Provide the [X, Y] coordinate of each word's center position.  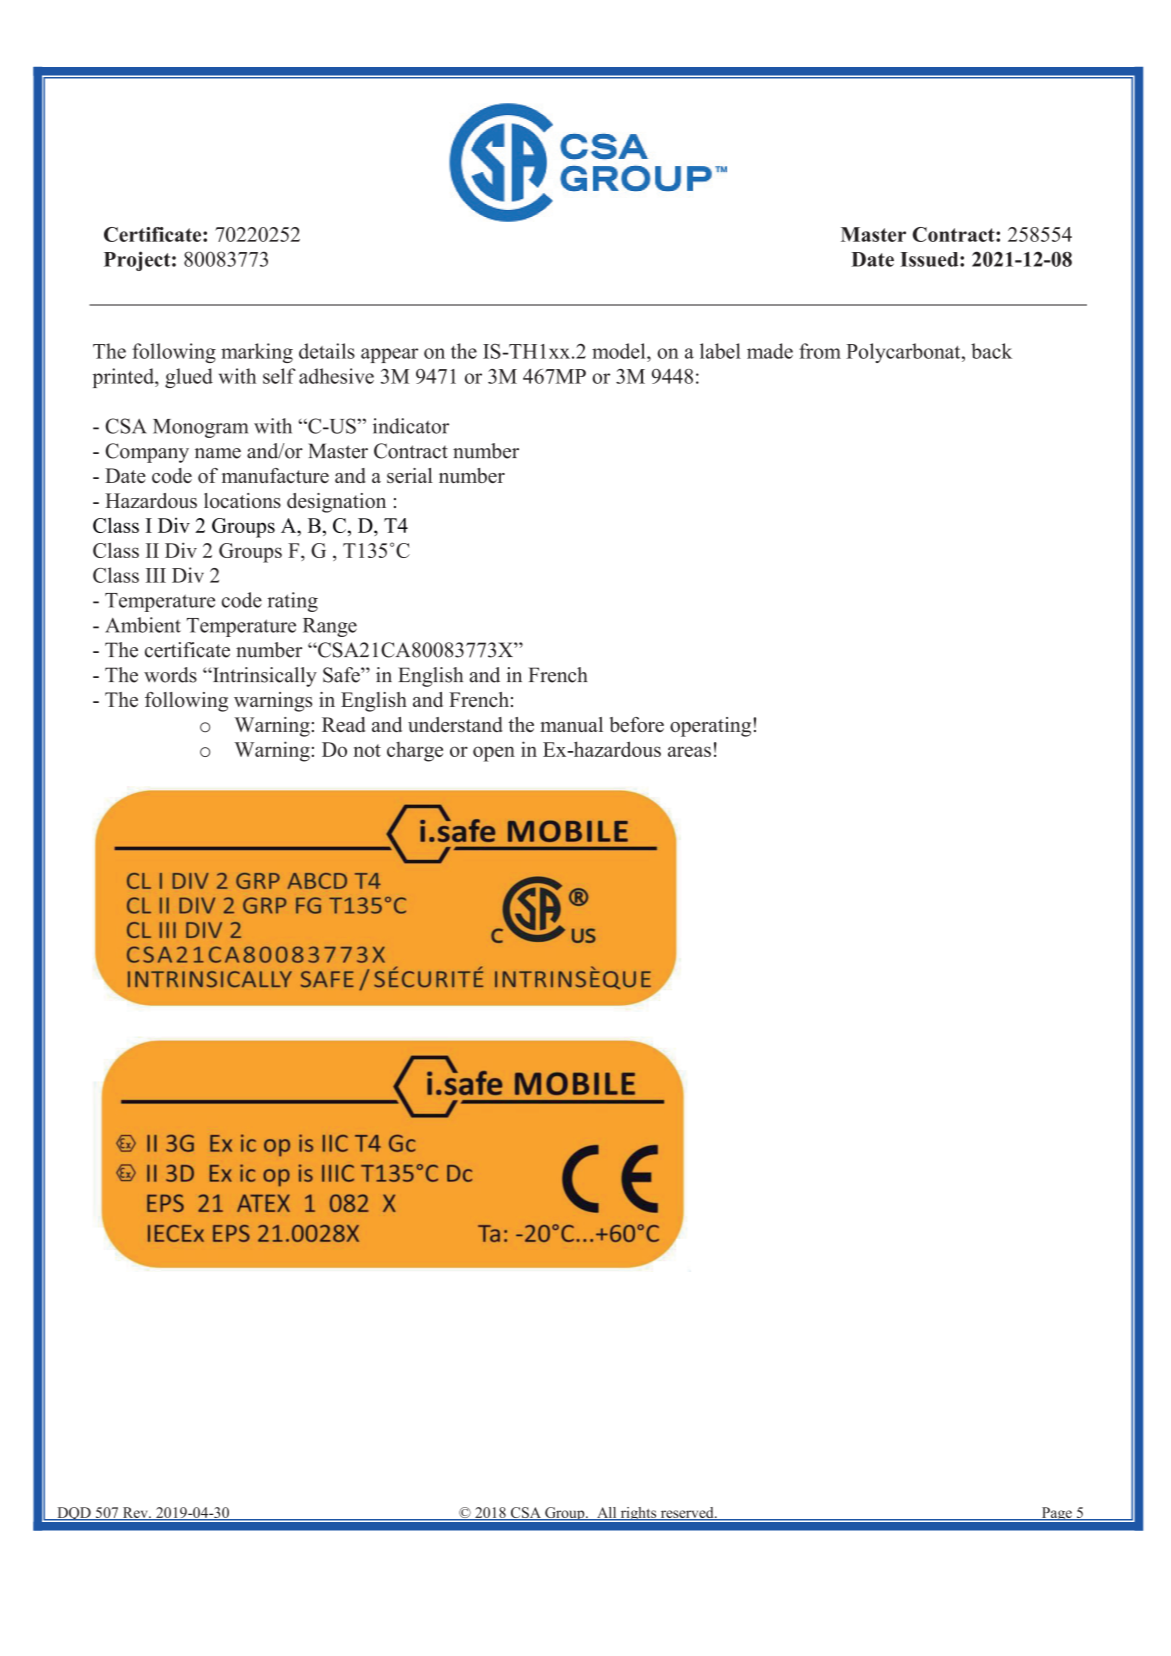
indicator [411, 426]
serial [410, 475]
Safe [342, 675]
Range [330, 627]
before [637, 724]
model [620, 351]
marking [257, 353]
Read [343, 724]
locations [242, 500]
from [820, 351]
